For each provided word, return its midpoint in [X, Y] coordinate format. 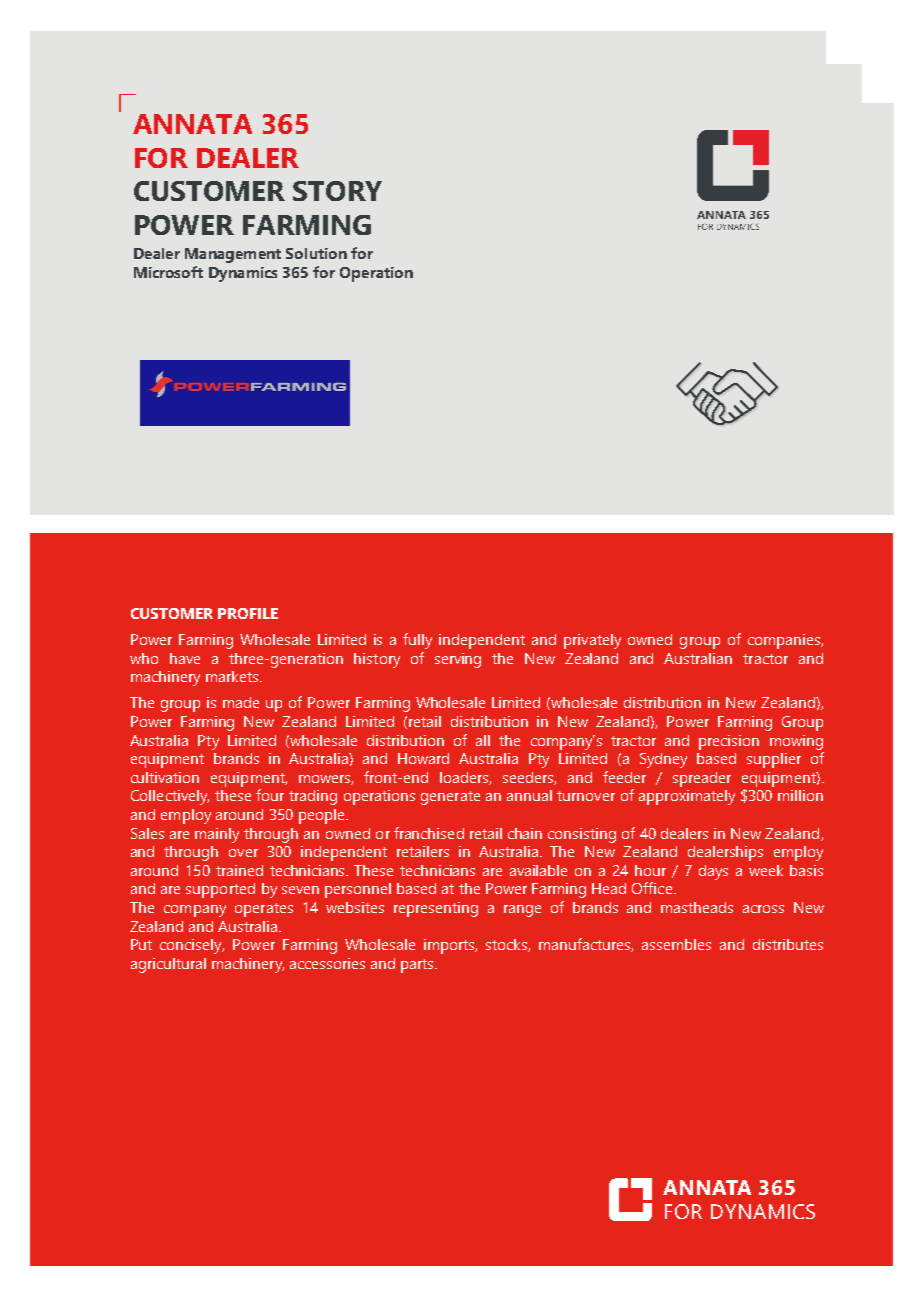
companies [785, 641]
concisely [192, 946]
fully [417, 641]
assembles [676, 944]
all [483, 740]
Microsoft [168, 272]
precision [729, 742]
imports [450, 946]
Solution [316, 253]
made [241, 702]
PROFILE [248, 613]
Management [233, 255]
